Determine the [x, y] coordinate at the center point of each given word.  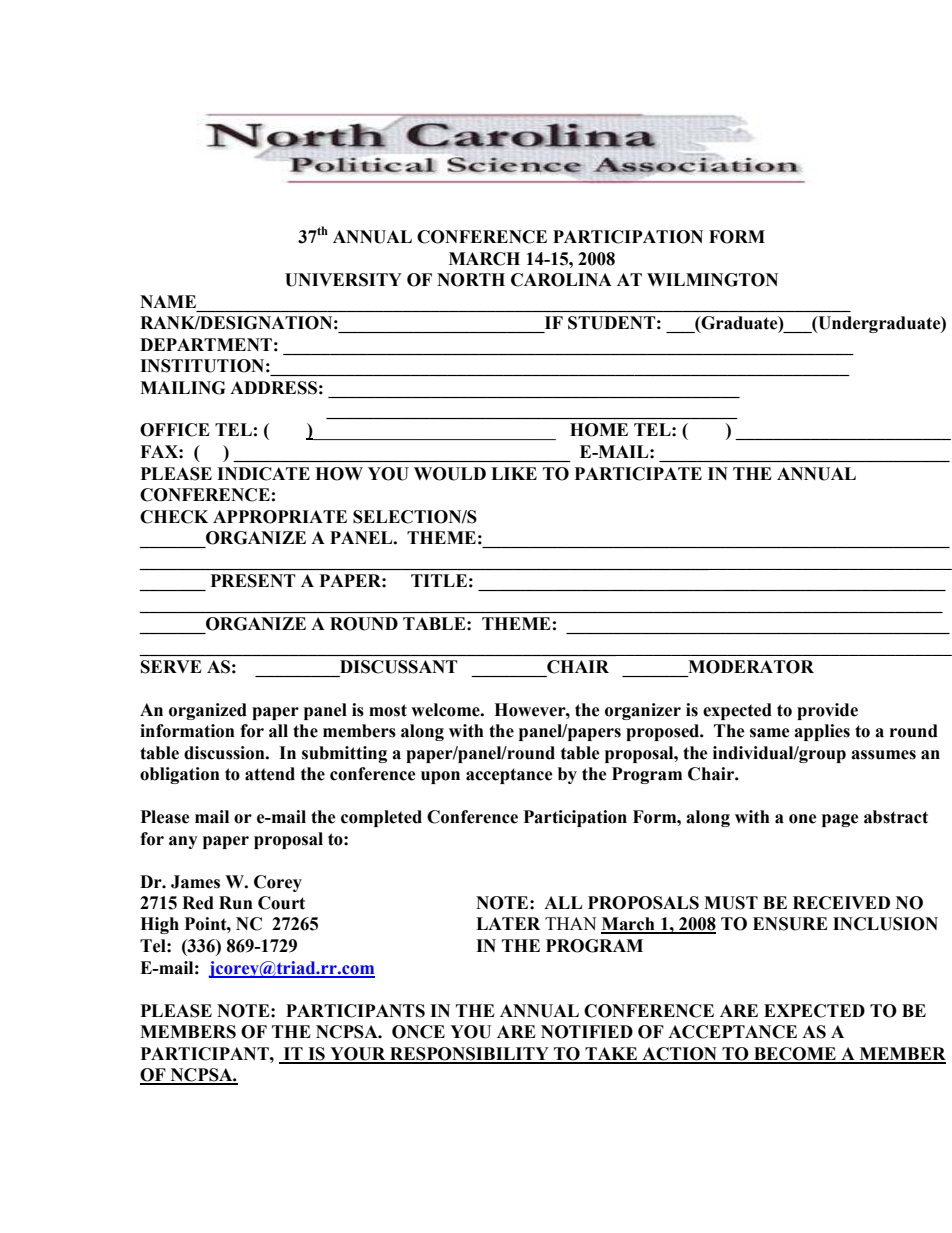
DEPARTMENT [206, 344]
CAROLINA [561, 280]
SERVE [171, 667]
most [388, 710]
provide [827, 711]
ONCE [418, 1032]
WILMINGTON [712, 280]
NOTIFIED [587, 1032]
